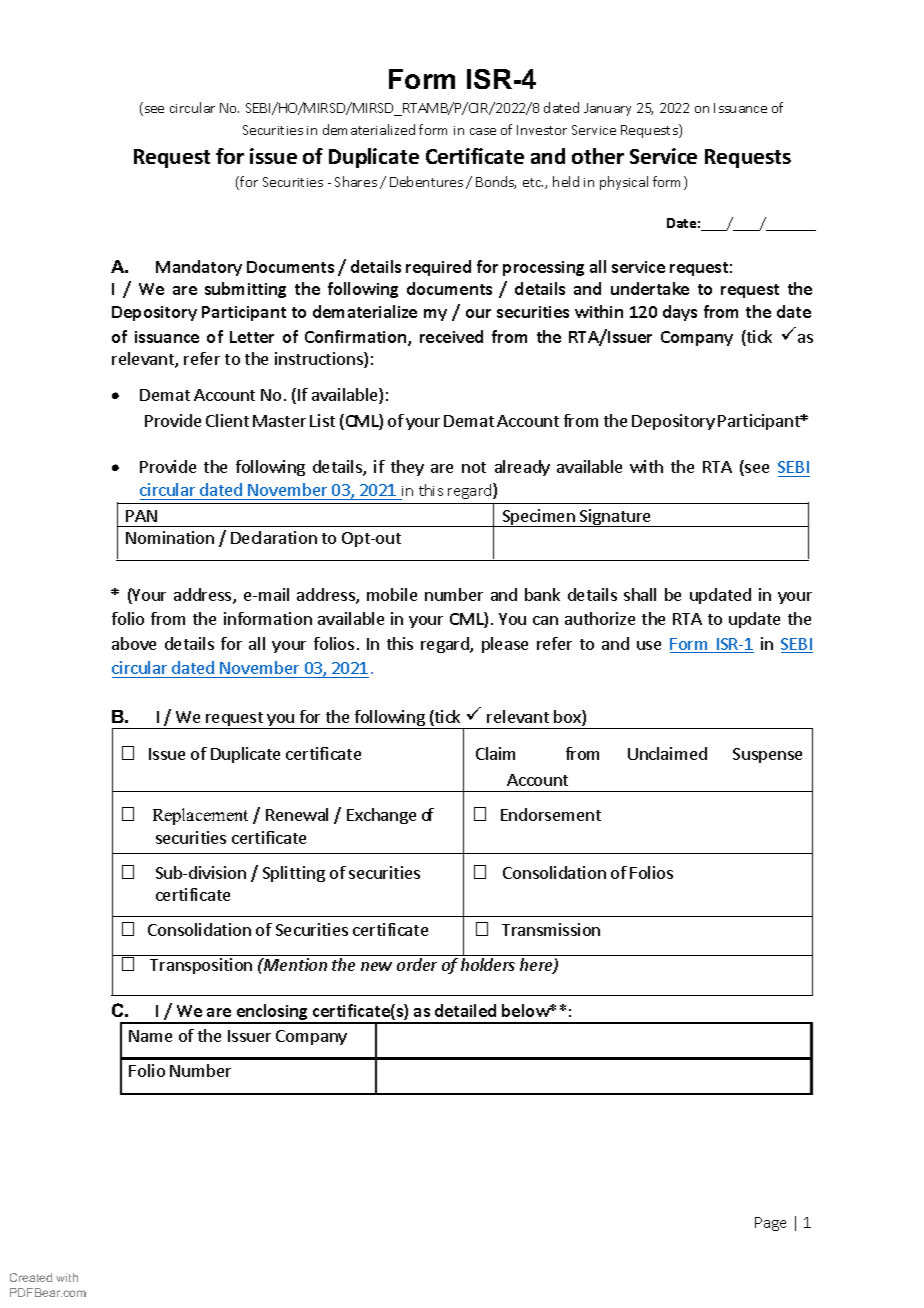  Describe the element at coordinates (426, 181) in the screenshot. I see `Debentures` at that location.
